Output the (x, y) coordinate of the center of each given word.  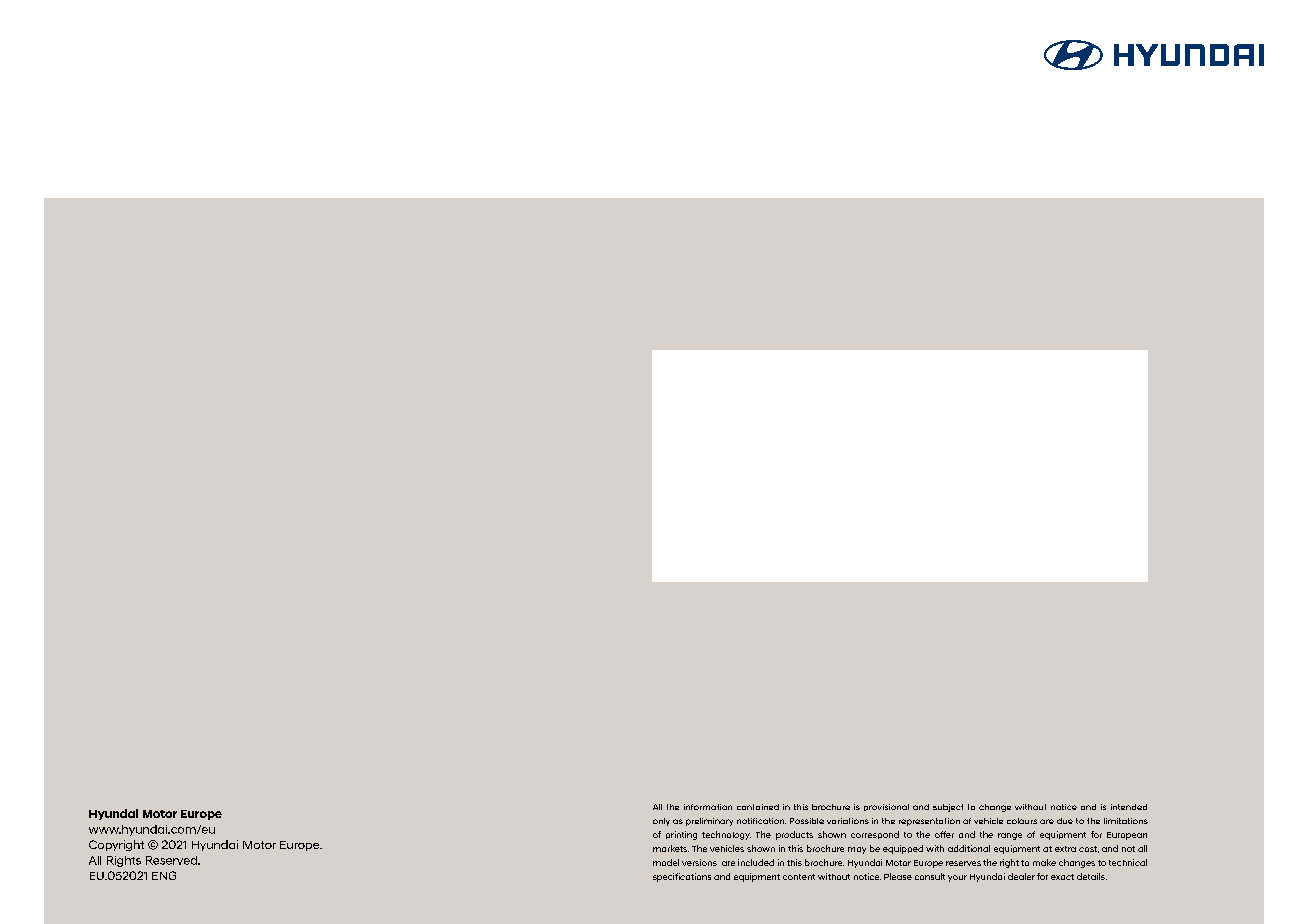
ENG (164, 875)
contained (758, 807)
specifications (682, 877)
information (708, 807)
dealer (1021, 876)
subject (948, 808)
